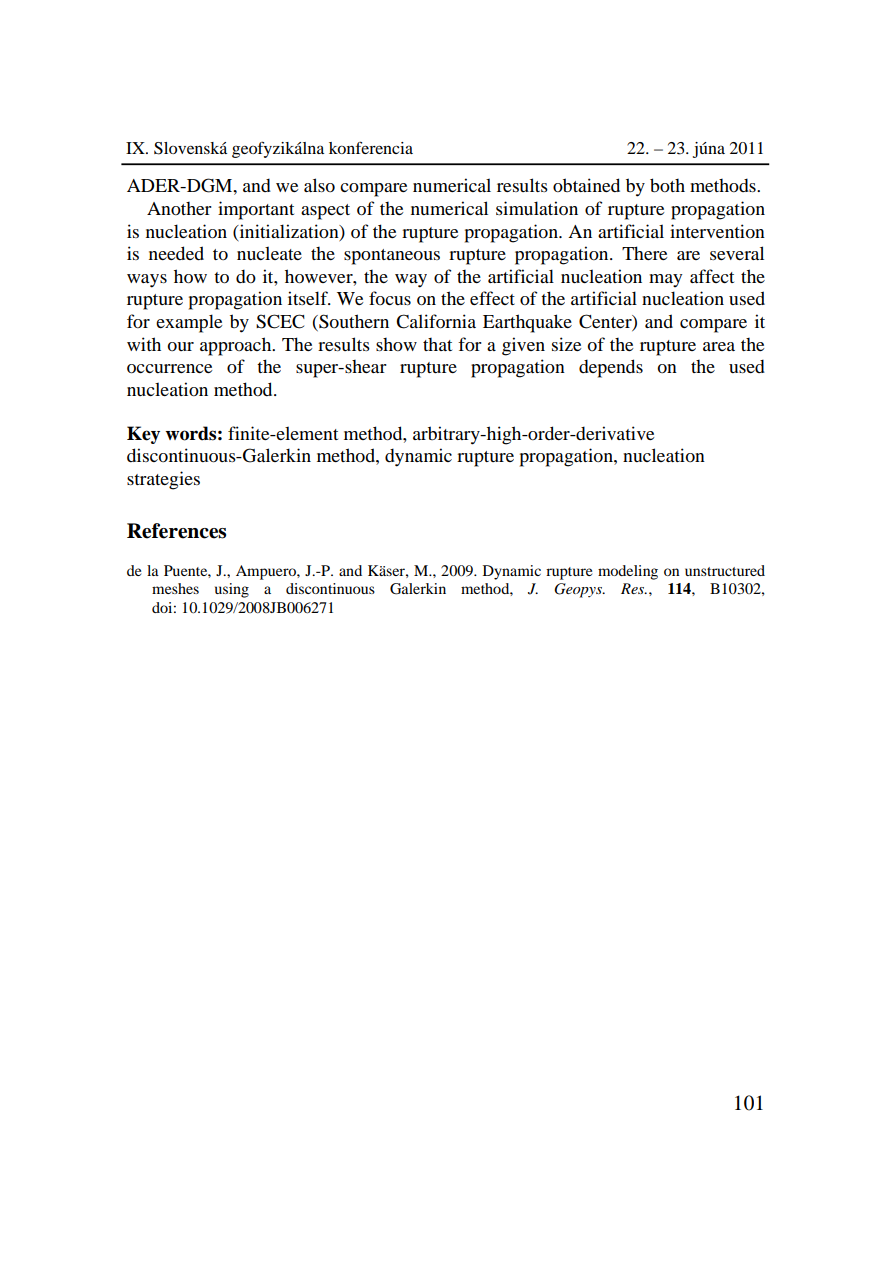 This screenshot has height=1267, width=892. I want to click on depends, so click(611, 368).
